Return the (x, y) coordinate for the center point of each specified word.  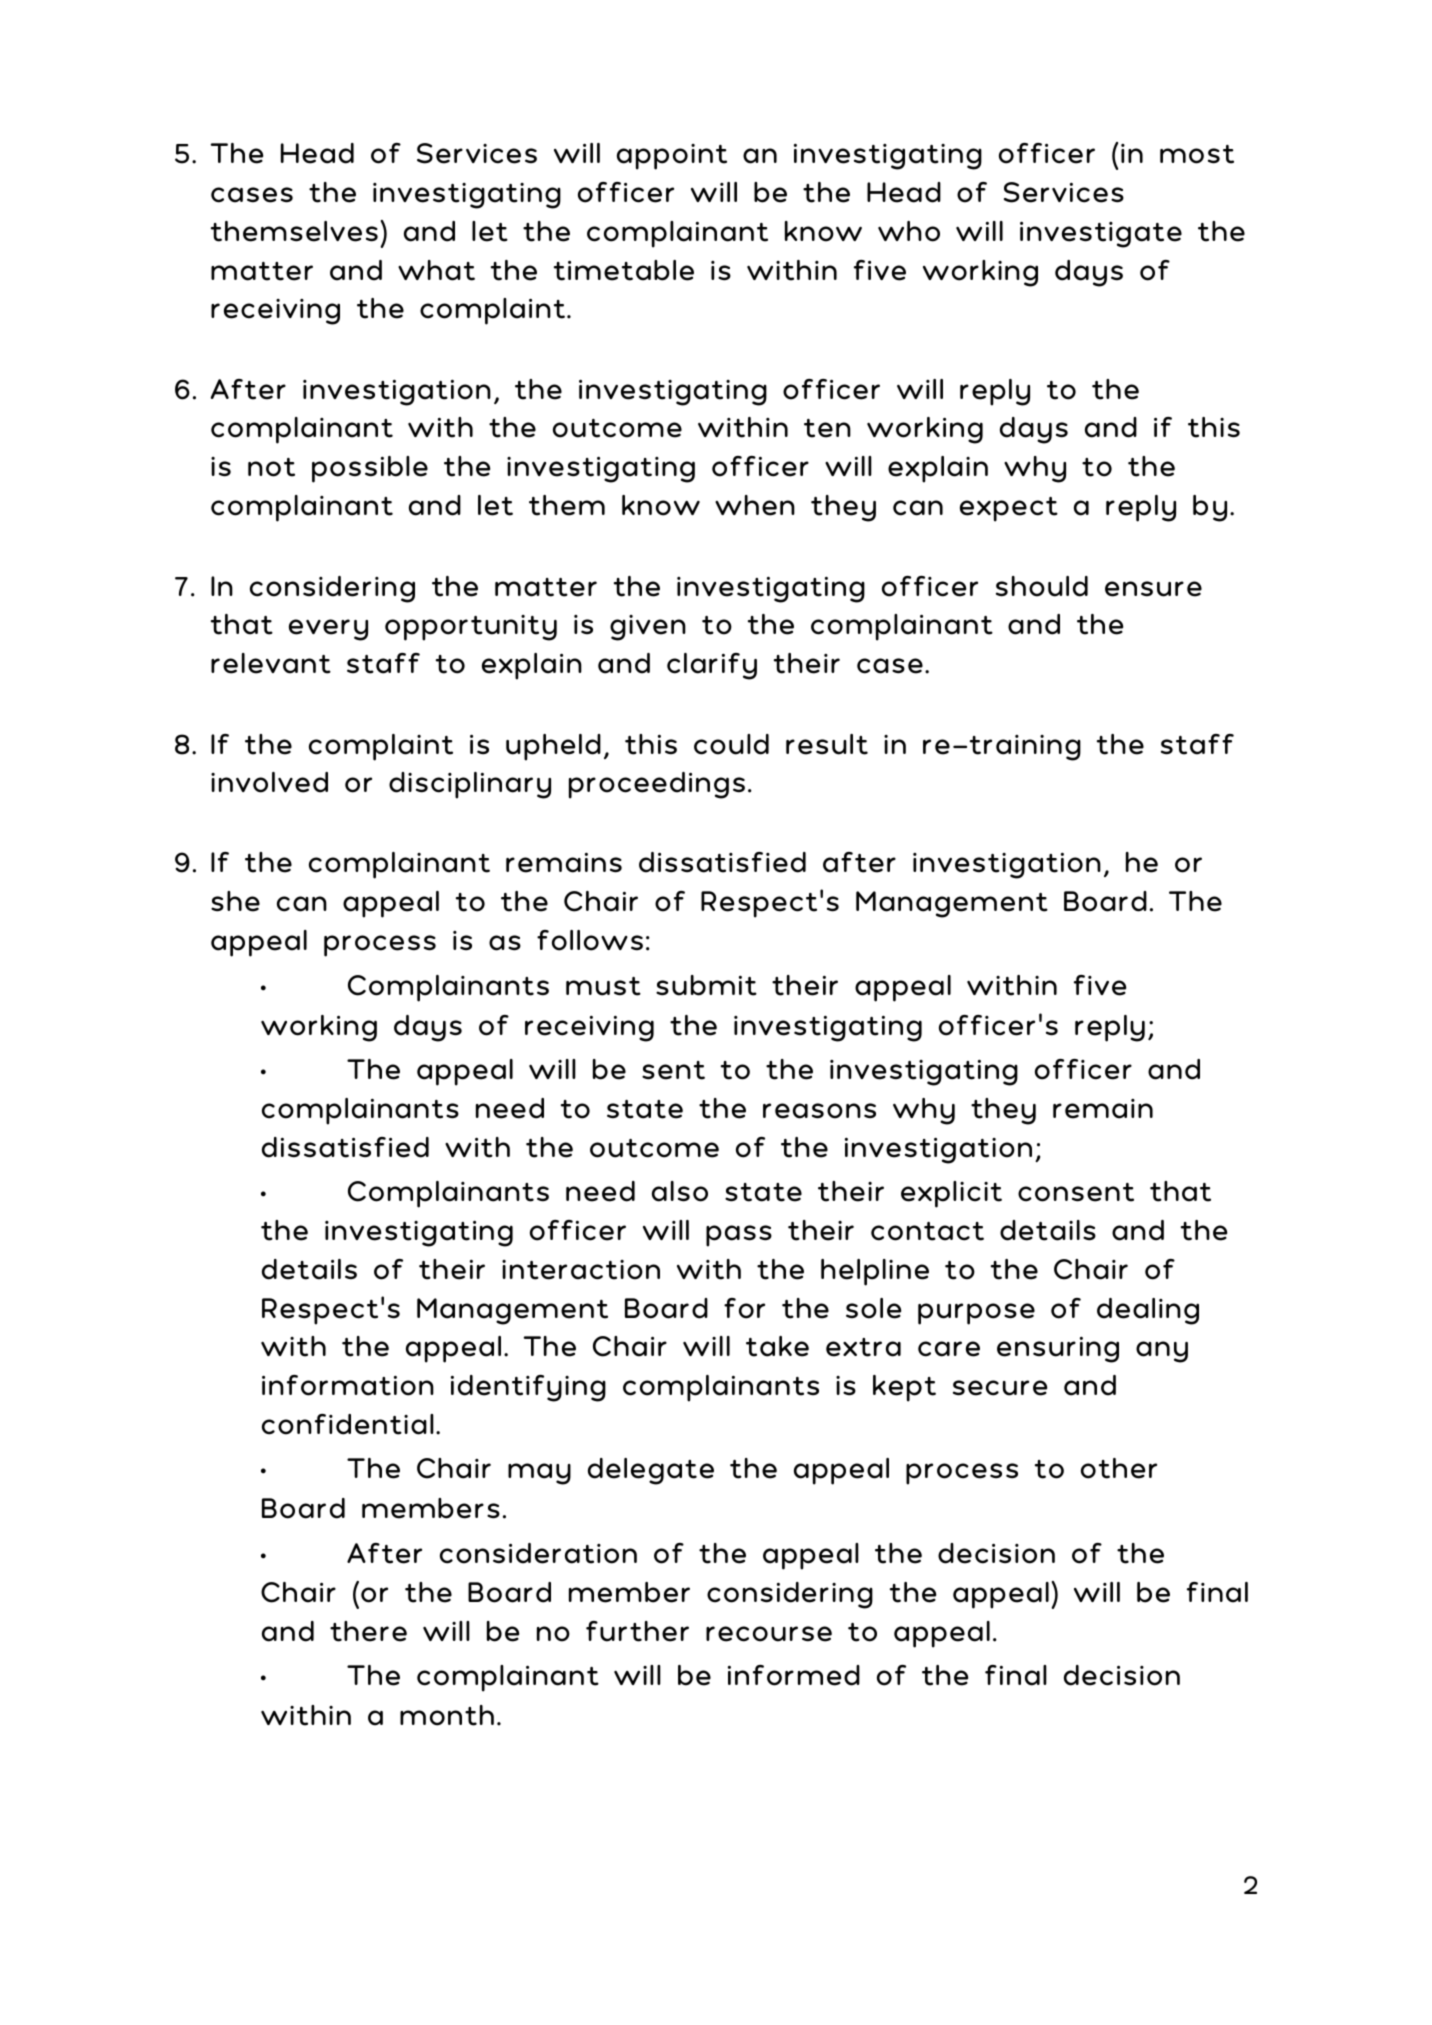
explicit (951, 1194)
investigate (1101, 234)
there (368, 1631)
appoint (672, 157)
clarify (712, 666)
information (348, 1385)
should (1042, 586)
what (436, 270)
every (328, 630)
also (680, 1191)
